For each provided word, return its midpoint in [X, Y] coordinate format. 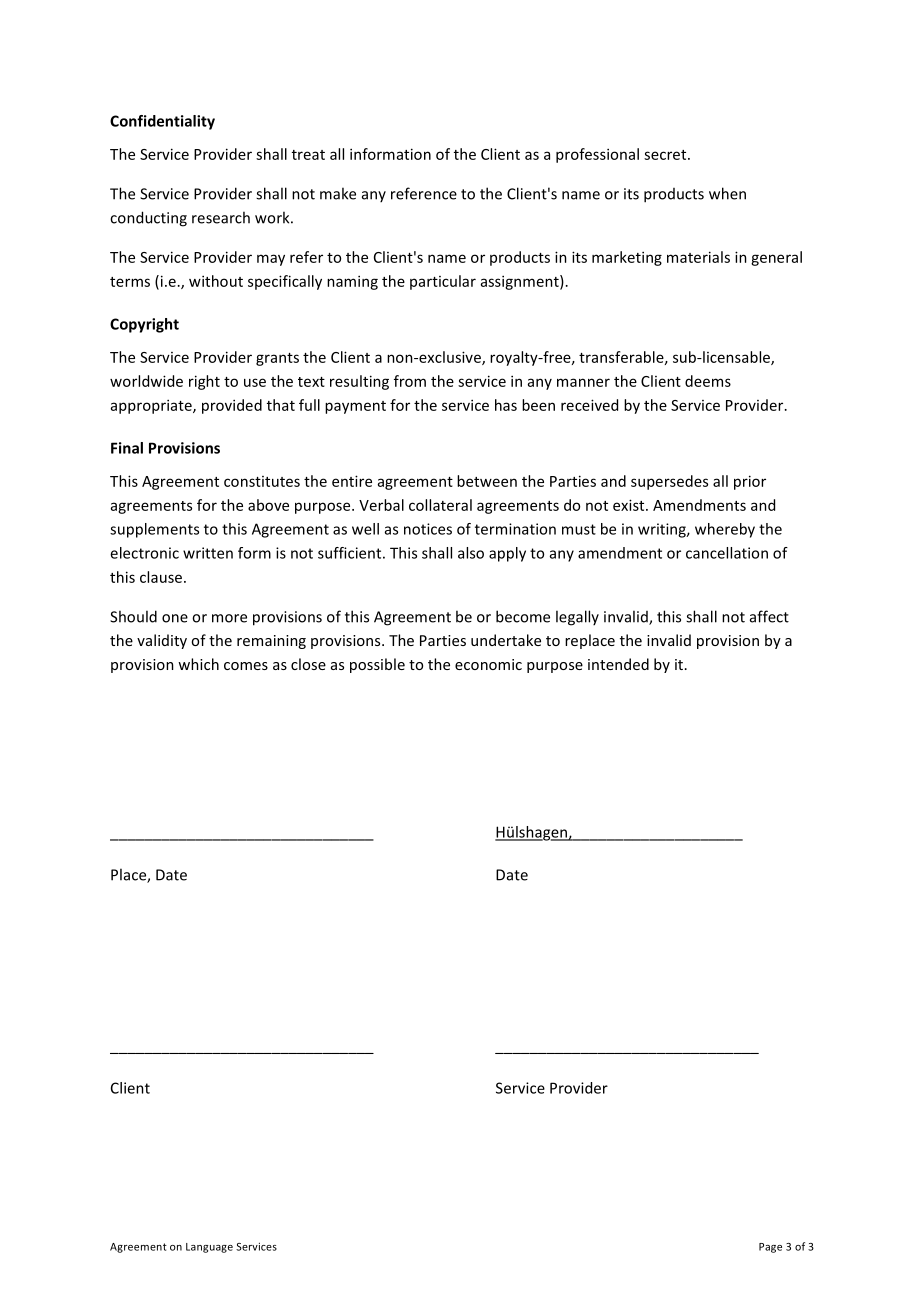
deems [708, 381]
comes [246, 666]
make [338, 193]
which [198, 664]
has [506, 405]
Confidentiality [162, 122]
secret [666, 155]
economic [488, 664]
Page [770, 1248]
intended [618, 664]
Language [209, 1248]
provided [232, 406]
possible [377, 665]
